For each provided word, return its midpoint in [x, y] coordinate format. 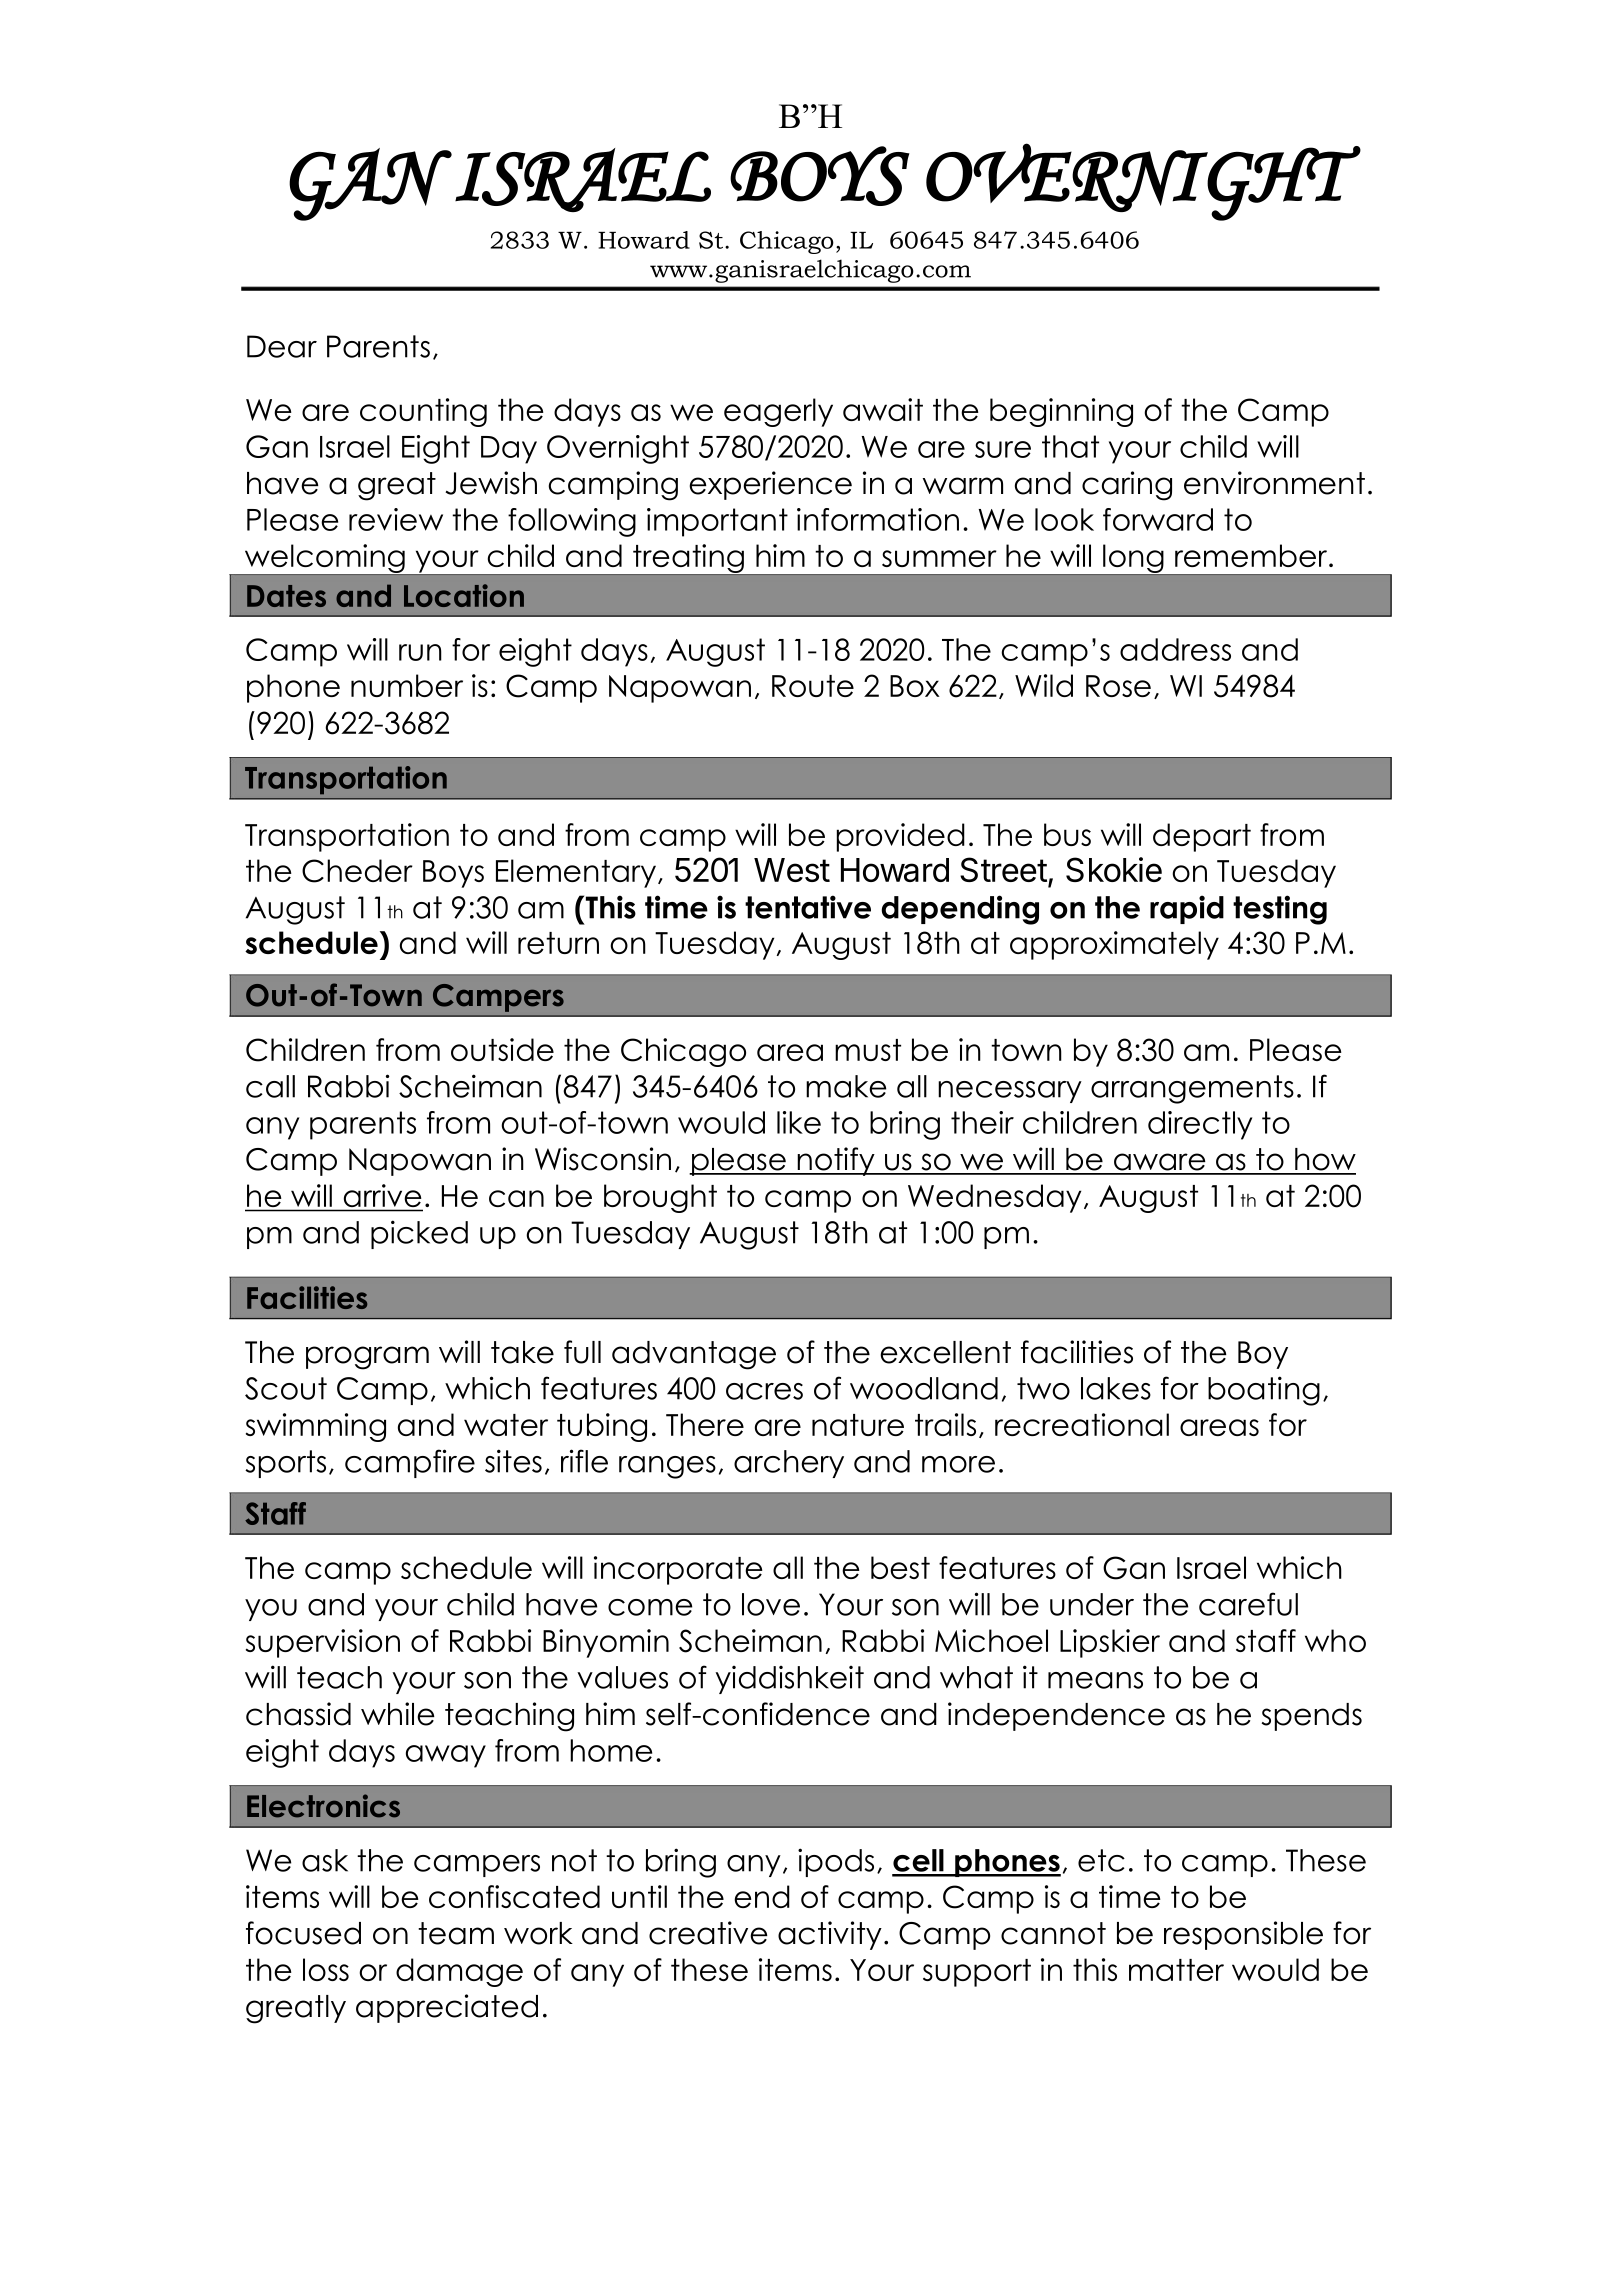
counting [423, 412]
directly [1200, 1125]
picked [419, 1234]
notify [836, 1161]
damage [459, 1972]
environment [1274, 483]
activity [830, 1935]
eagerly [778, 412]
